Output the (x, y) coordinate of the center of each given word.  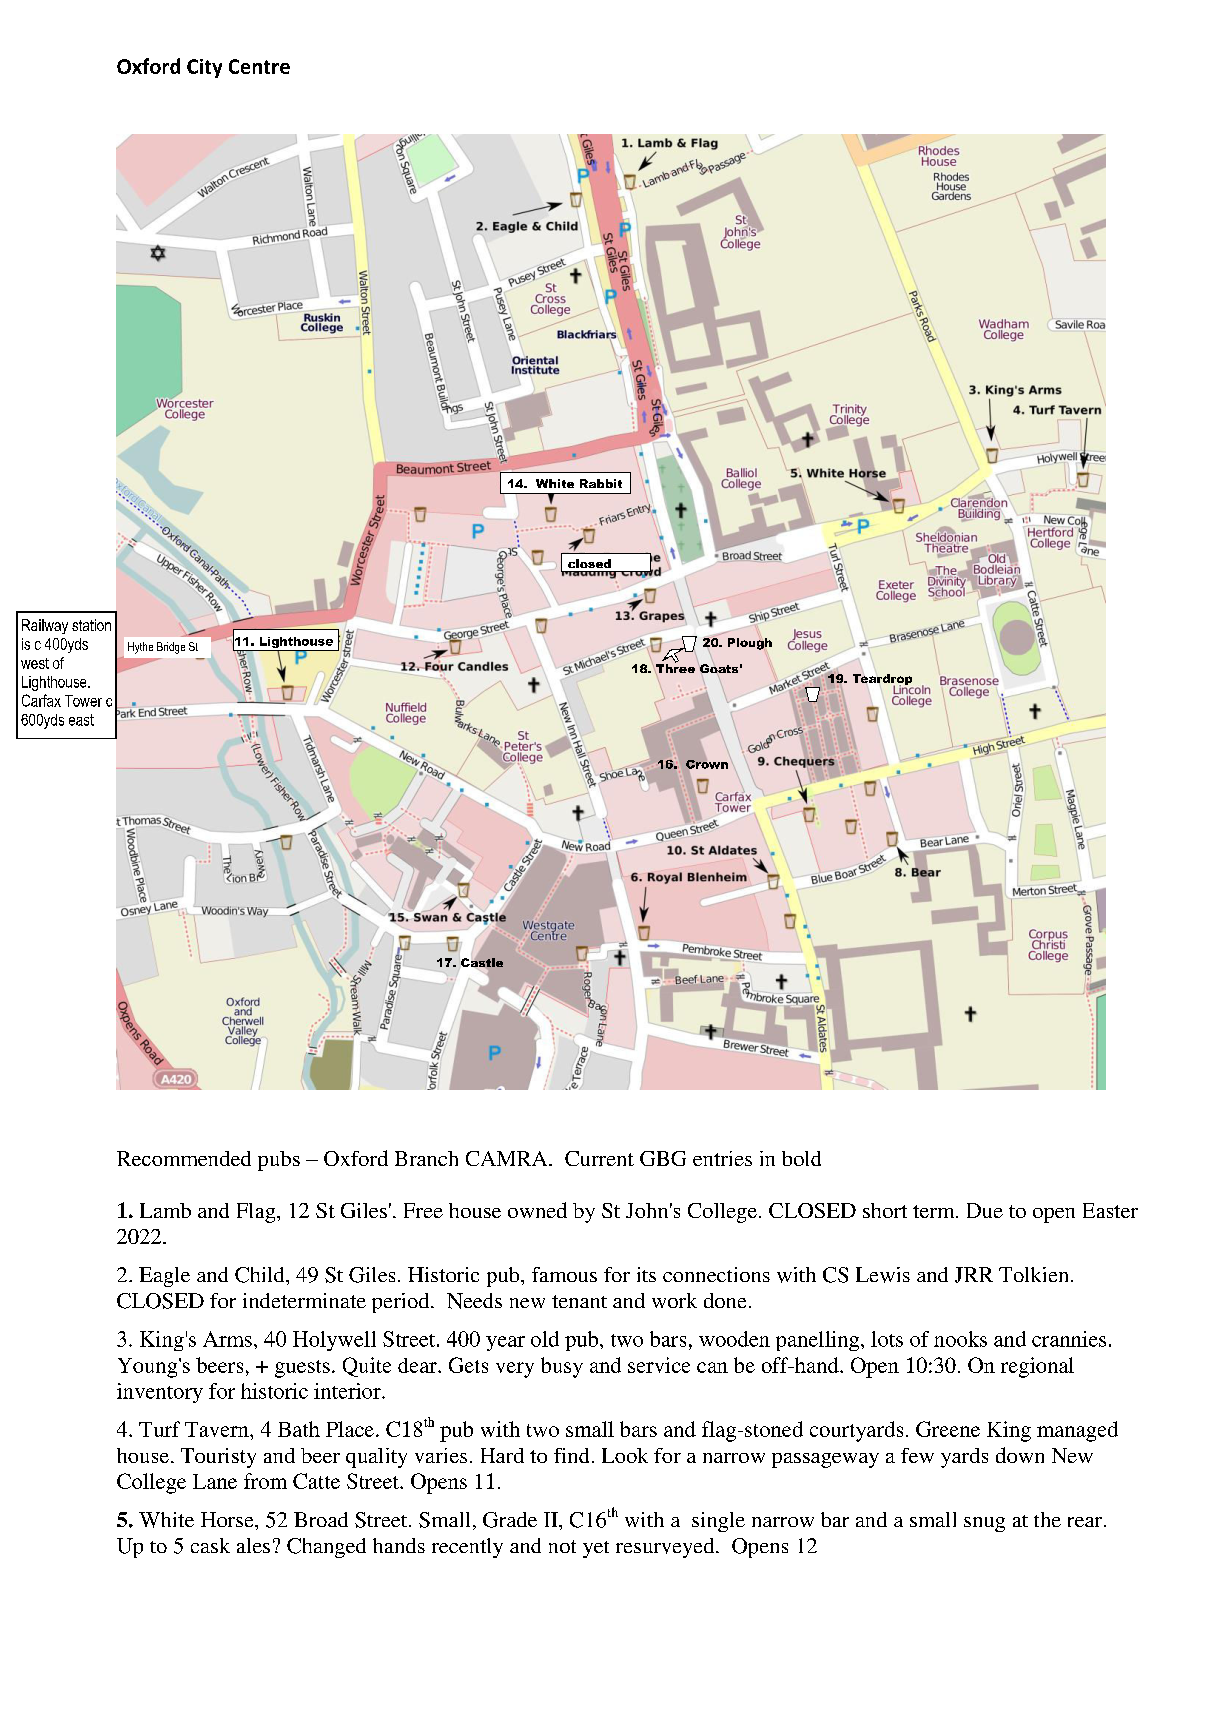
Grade (510, 1520)
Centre (259, 66)
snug (984, 1524)
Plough (750, 644)
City (204, 68)
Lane (215, 1481)
